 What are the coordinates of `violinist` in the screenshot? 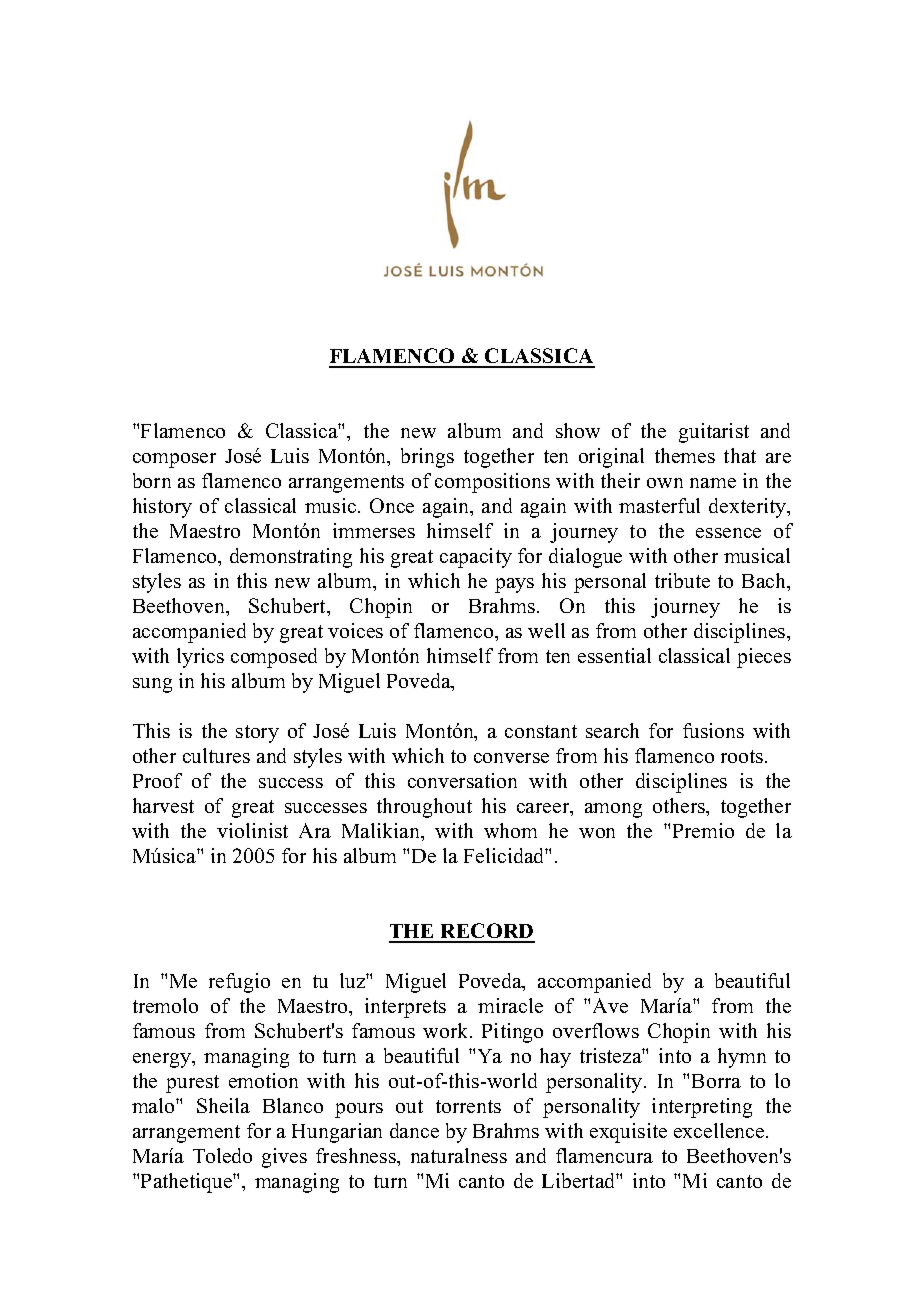 It's located at (252, 830).
